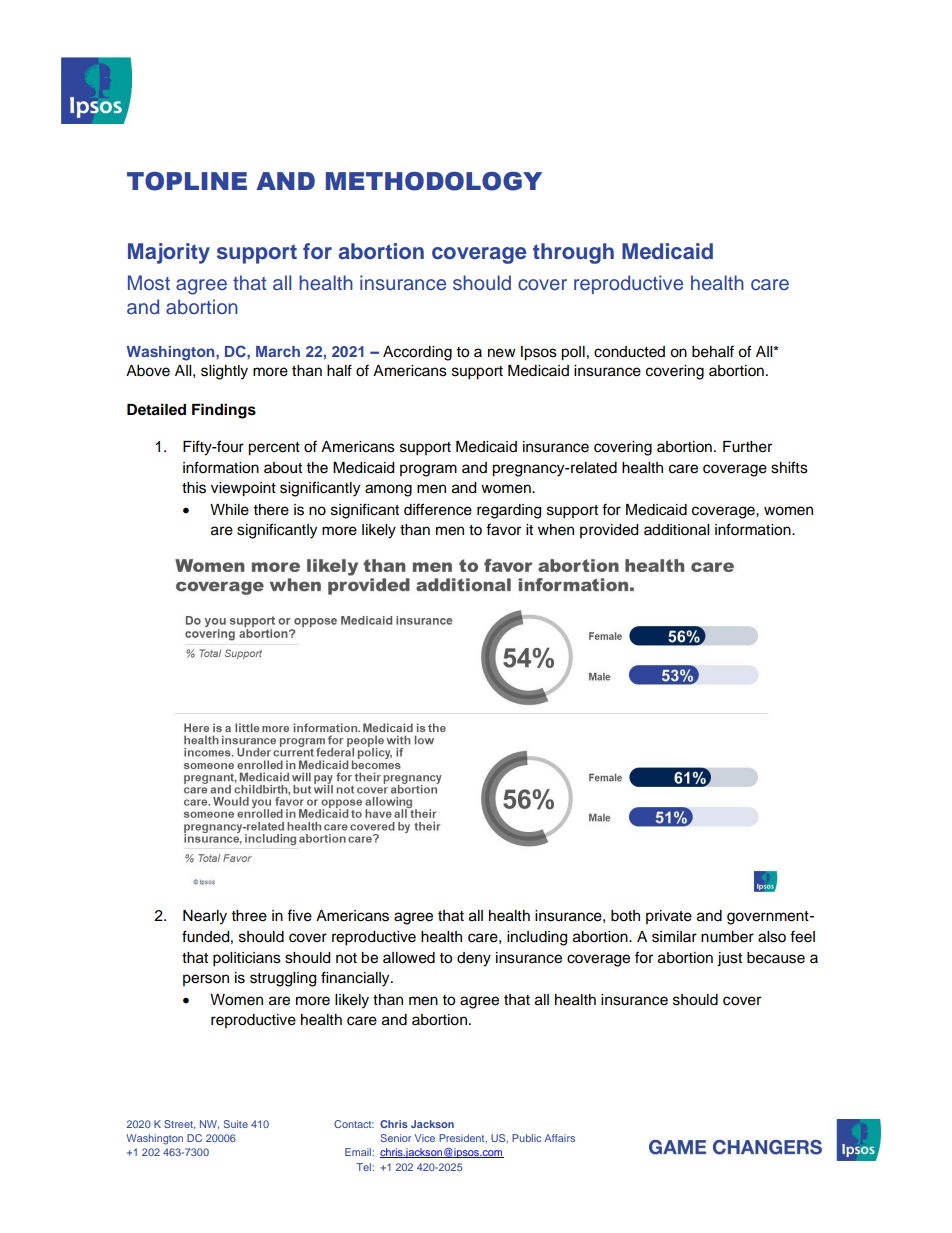 The height and width of the document is (1233, 952). I want to click on deny, so click(474, 959).
